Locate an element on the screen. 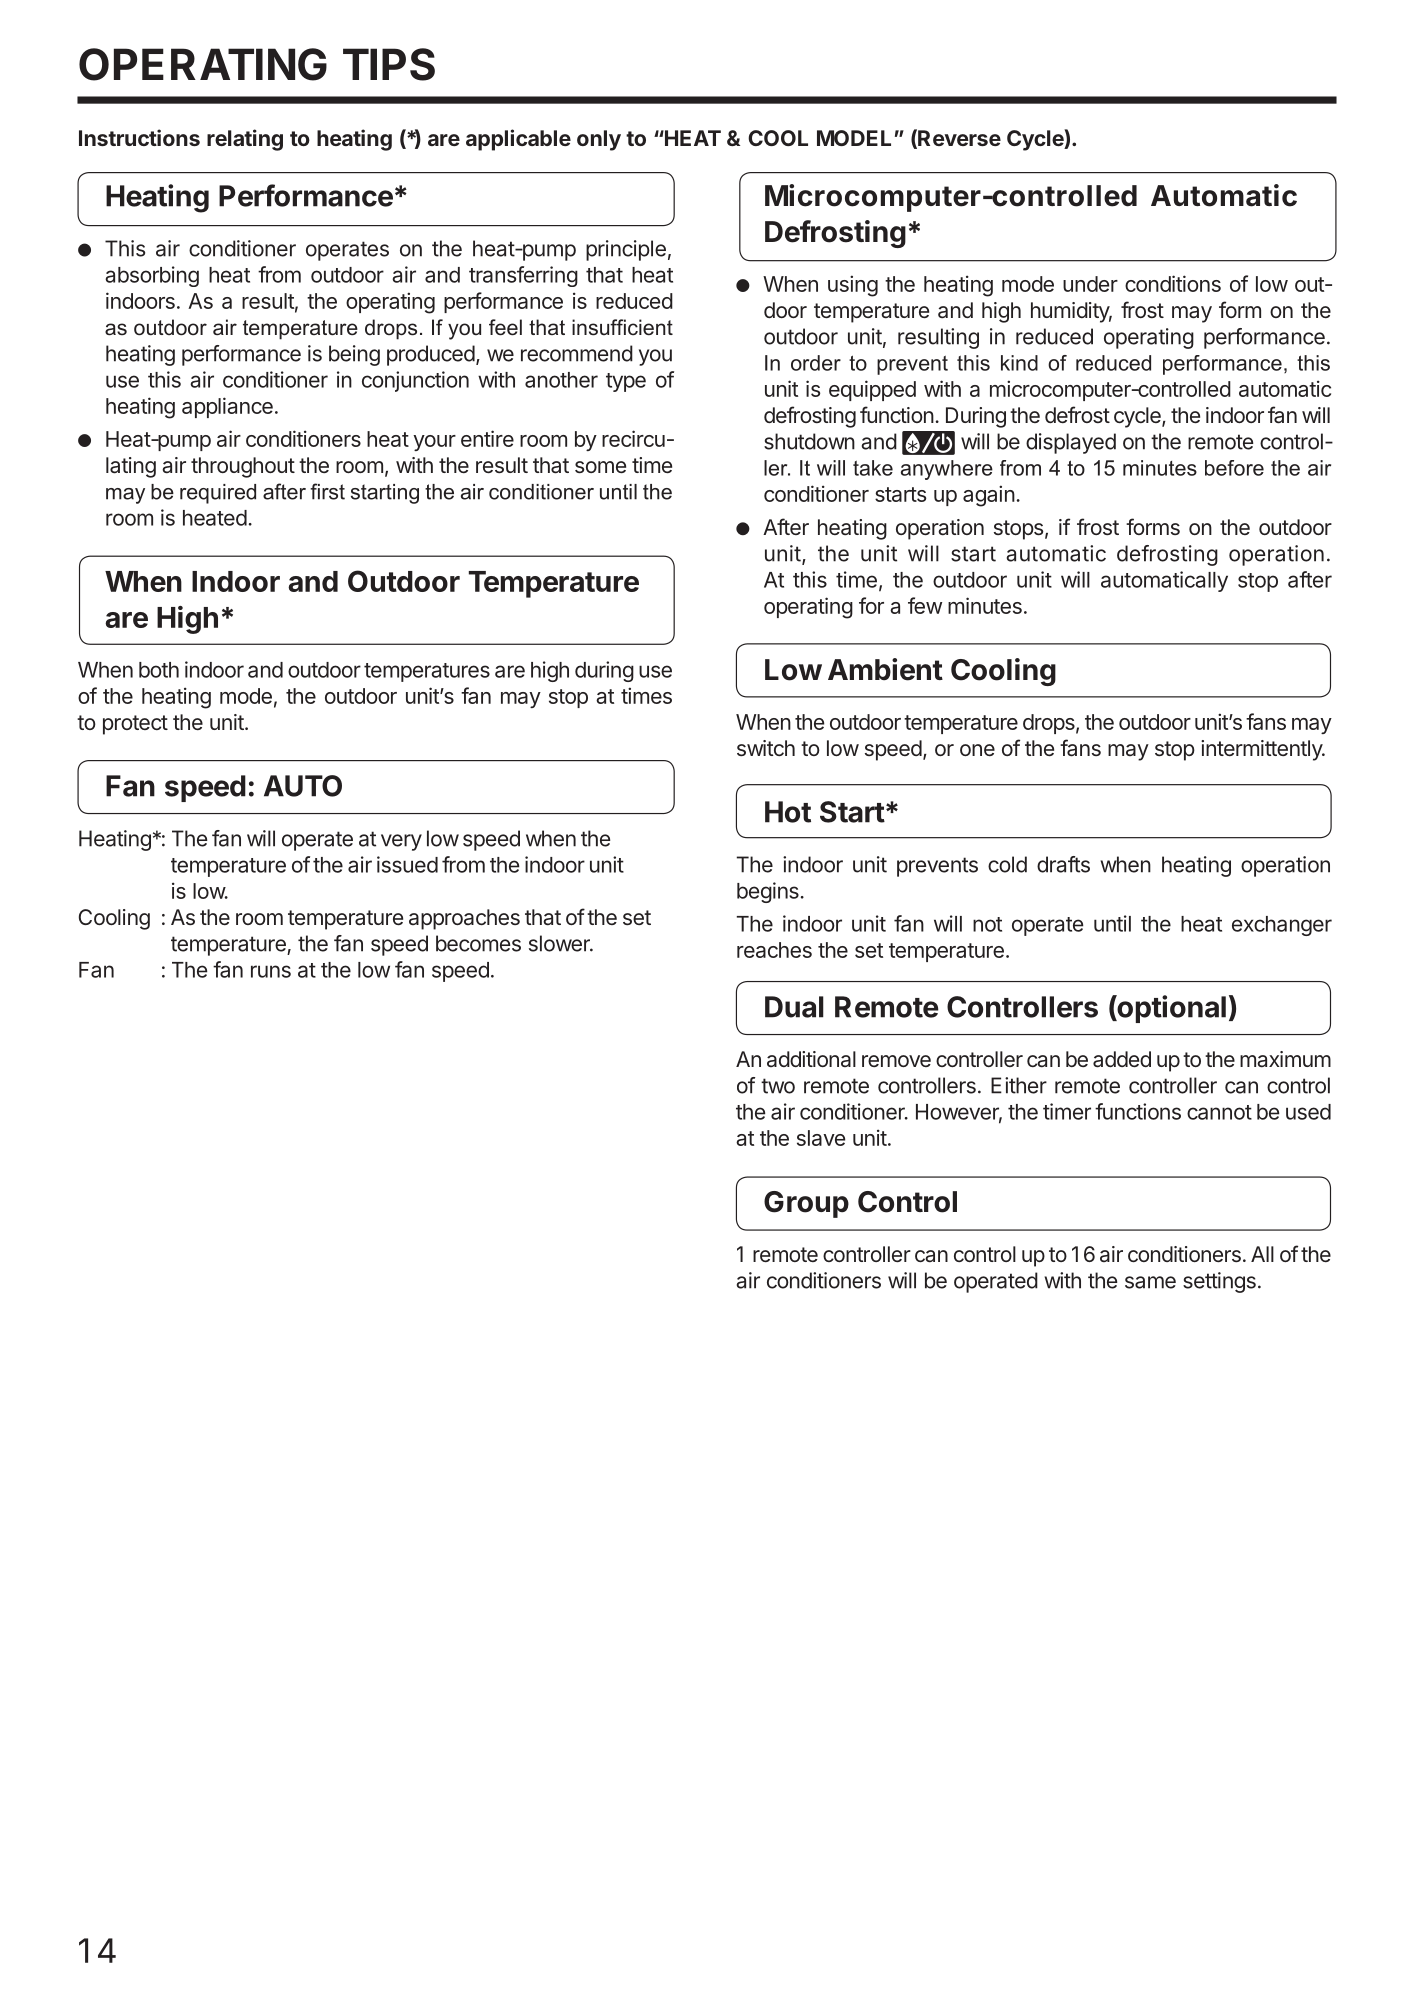 The image size is (1414, 2001). begins is located at coordinates (768, 892).
